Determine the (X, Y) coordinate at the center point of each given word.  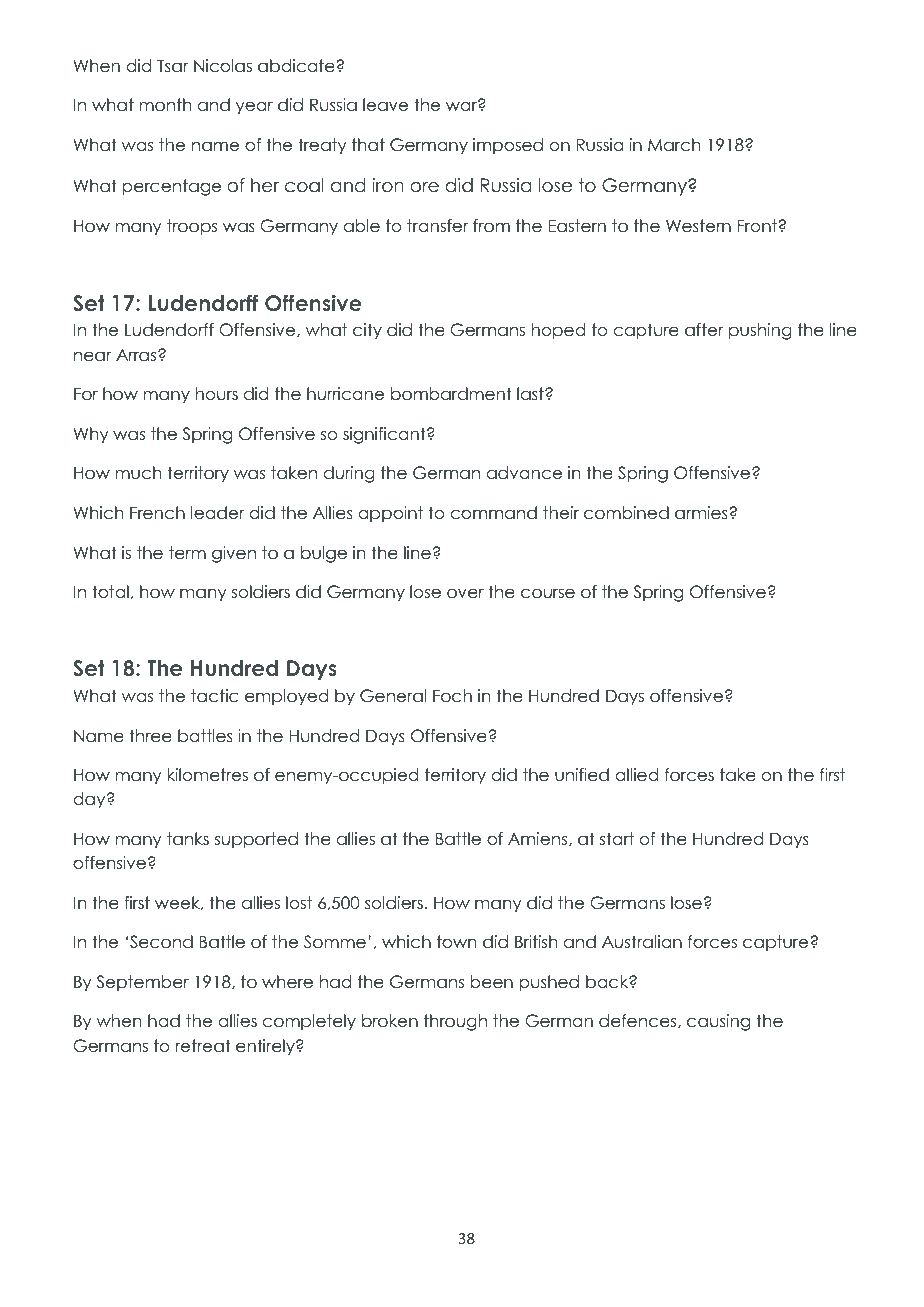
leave (385, 105)
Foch (452, 696)
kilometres (207, 775)
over (465, 593)
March (674, 145)
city (367, 331)
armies (702, 513)
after (704, 330)
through (455, 1022)
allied (636, 775)
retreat (203, 1046)
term (187, 553)
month (165, 105)
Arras (137, 355)
